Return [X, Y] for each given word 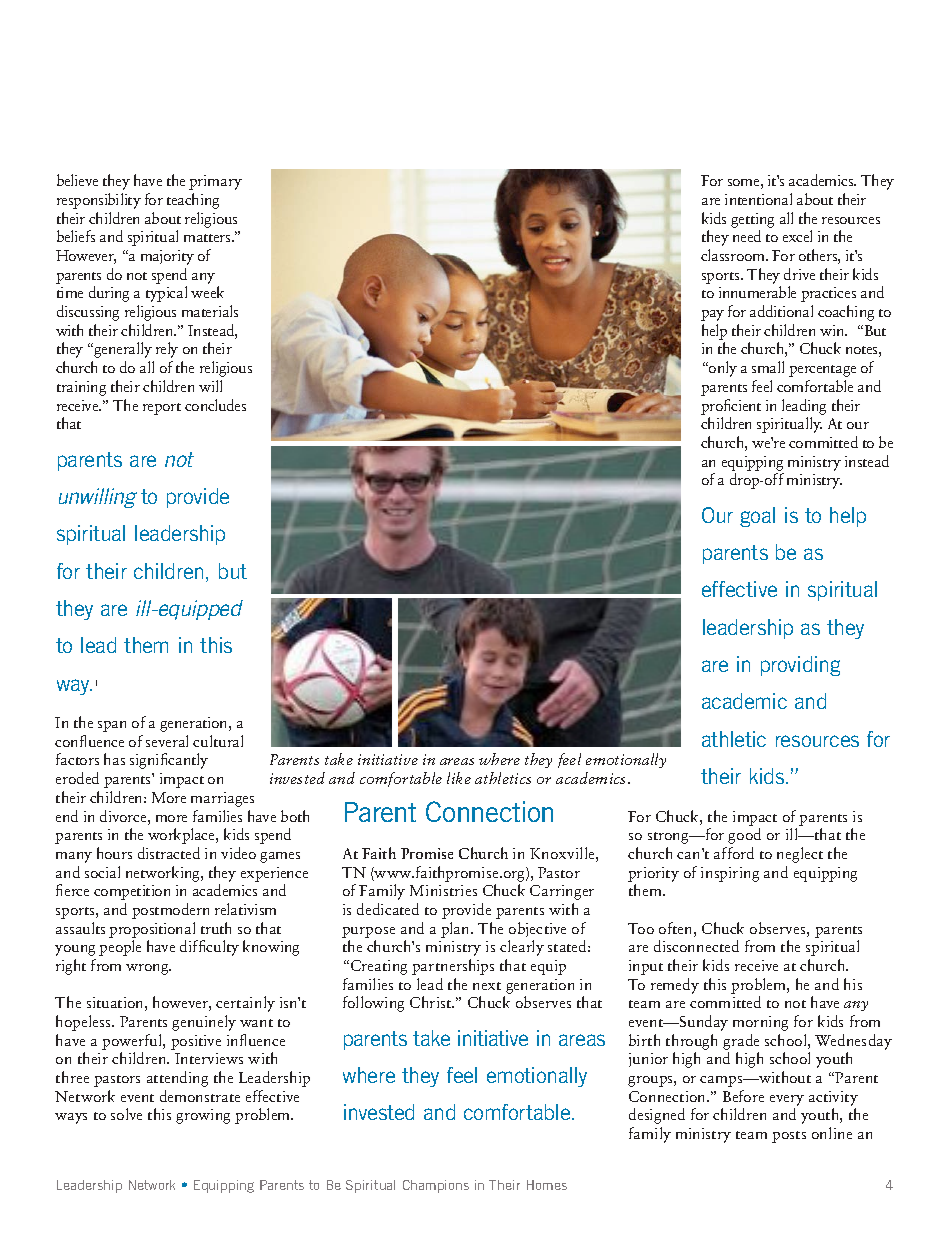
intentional [758, 199]
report [162, 409]
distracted [169, 853]
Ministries [443, 890]
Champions [436, 1186]
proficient [731, 407]
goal [757, 517]
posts [789, 1137]
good [744, 836]
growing [203, 1116]
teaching [193, 201]
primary [215, 182]
